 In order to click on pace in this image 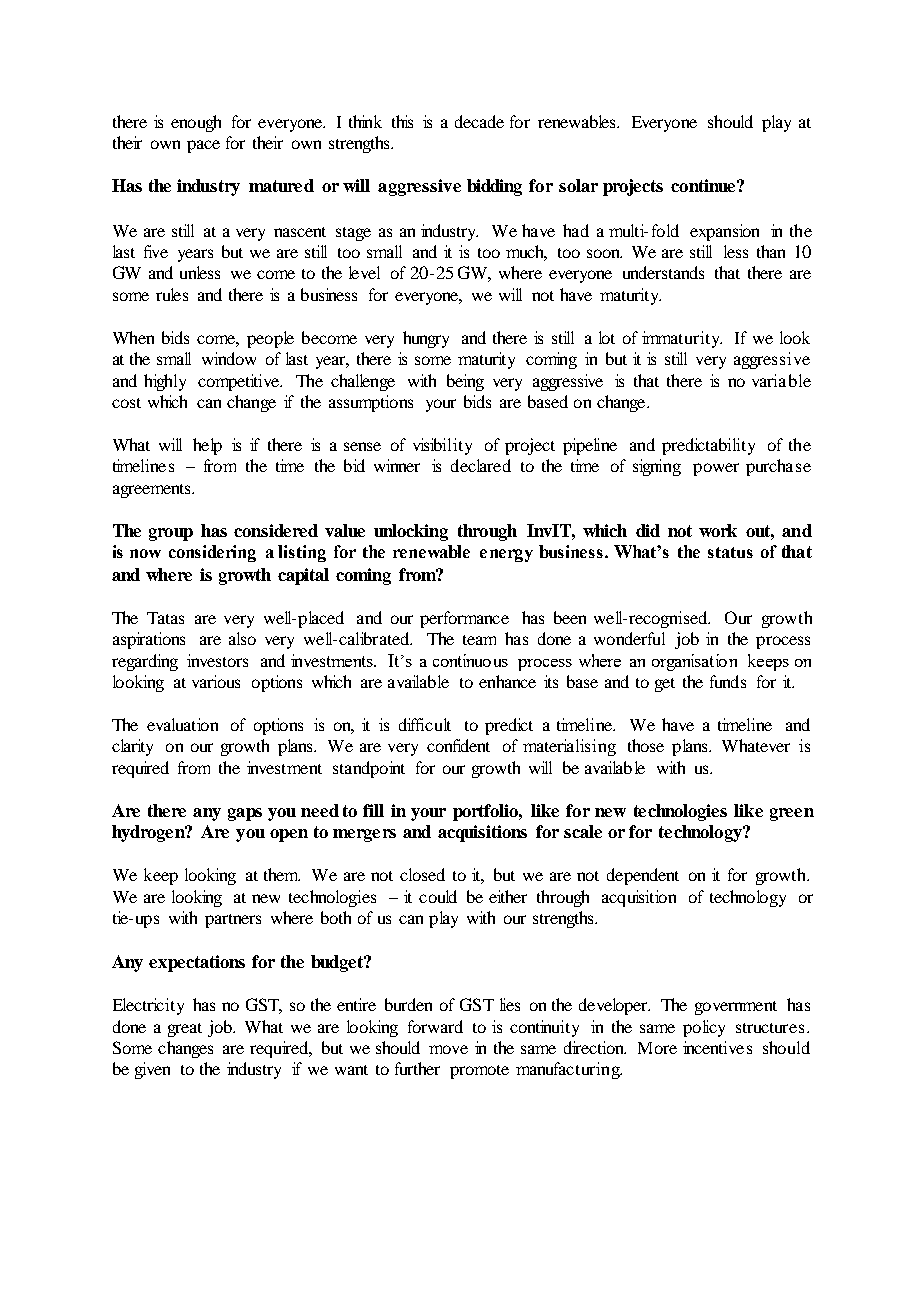, I will do `click(203, 146)`.
